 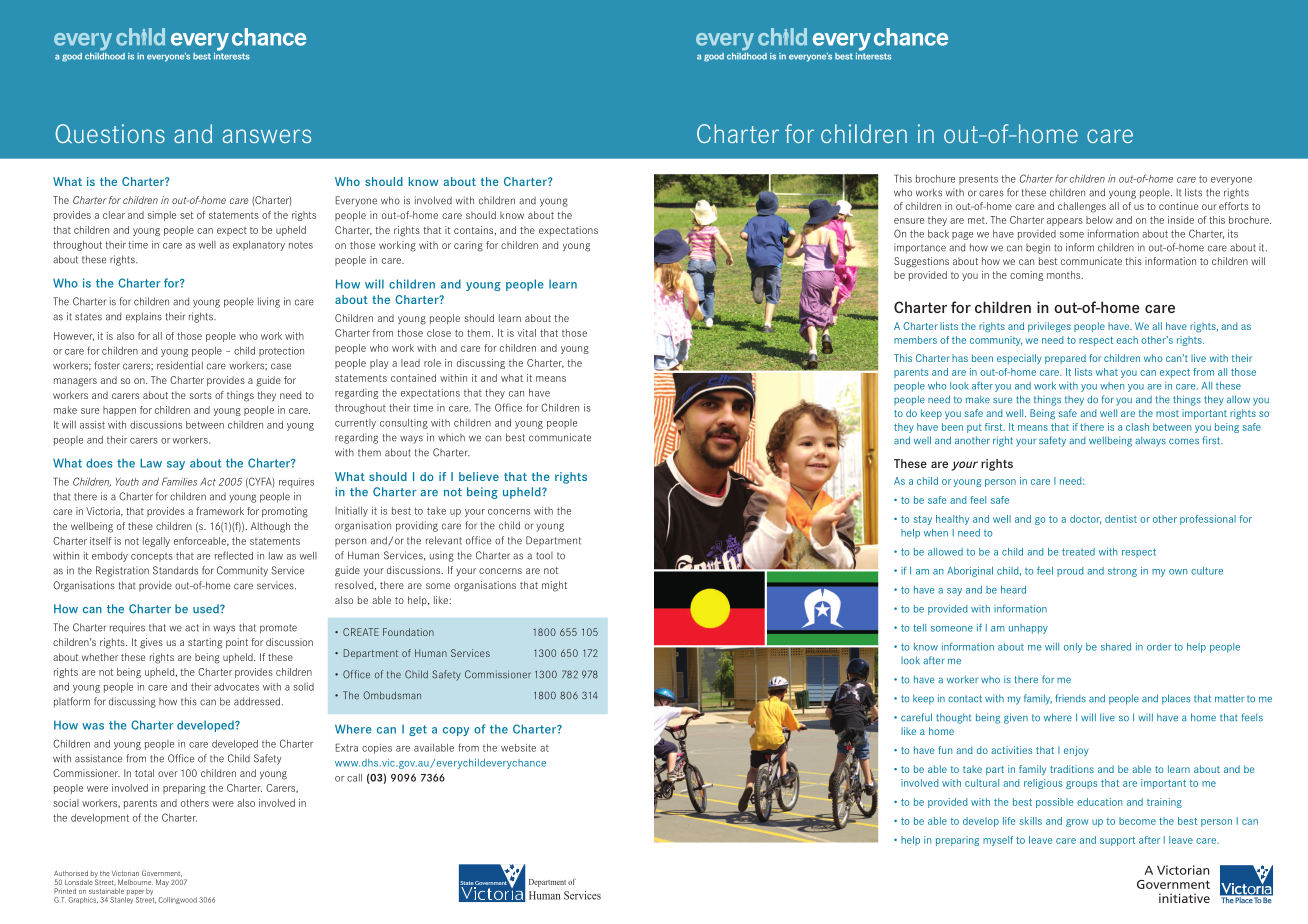 I want to click on shared, so click(x=1116, y=647).
